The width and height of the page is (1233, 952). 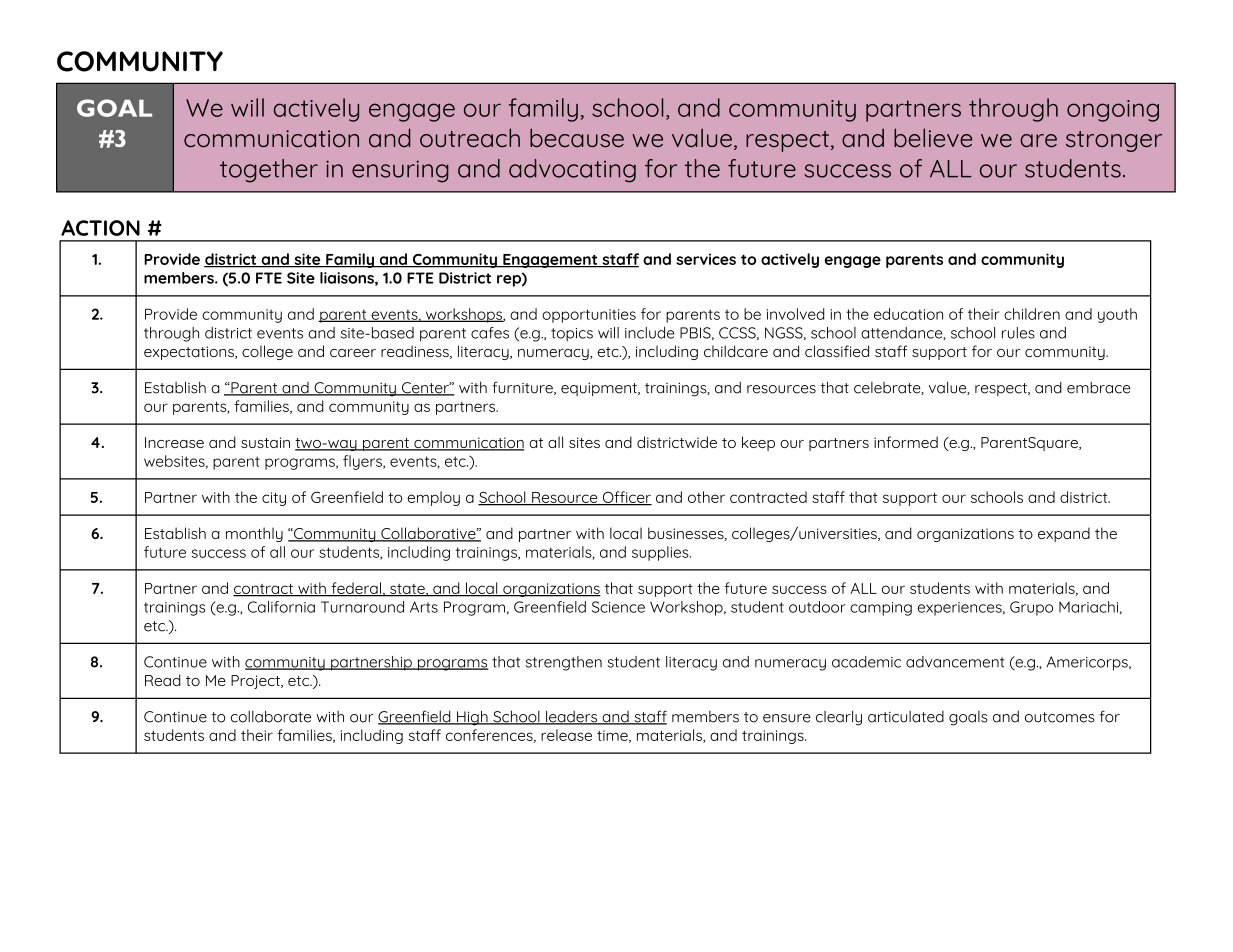 I want to click on together, so click(x=269, y=171).
